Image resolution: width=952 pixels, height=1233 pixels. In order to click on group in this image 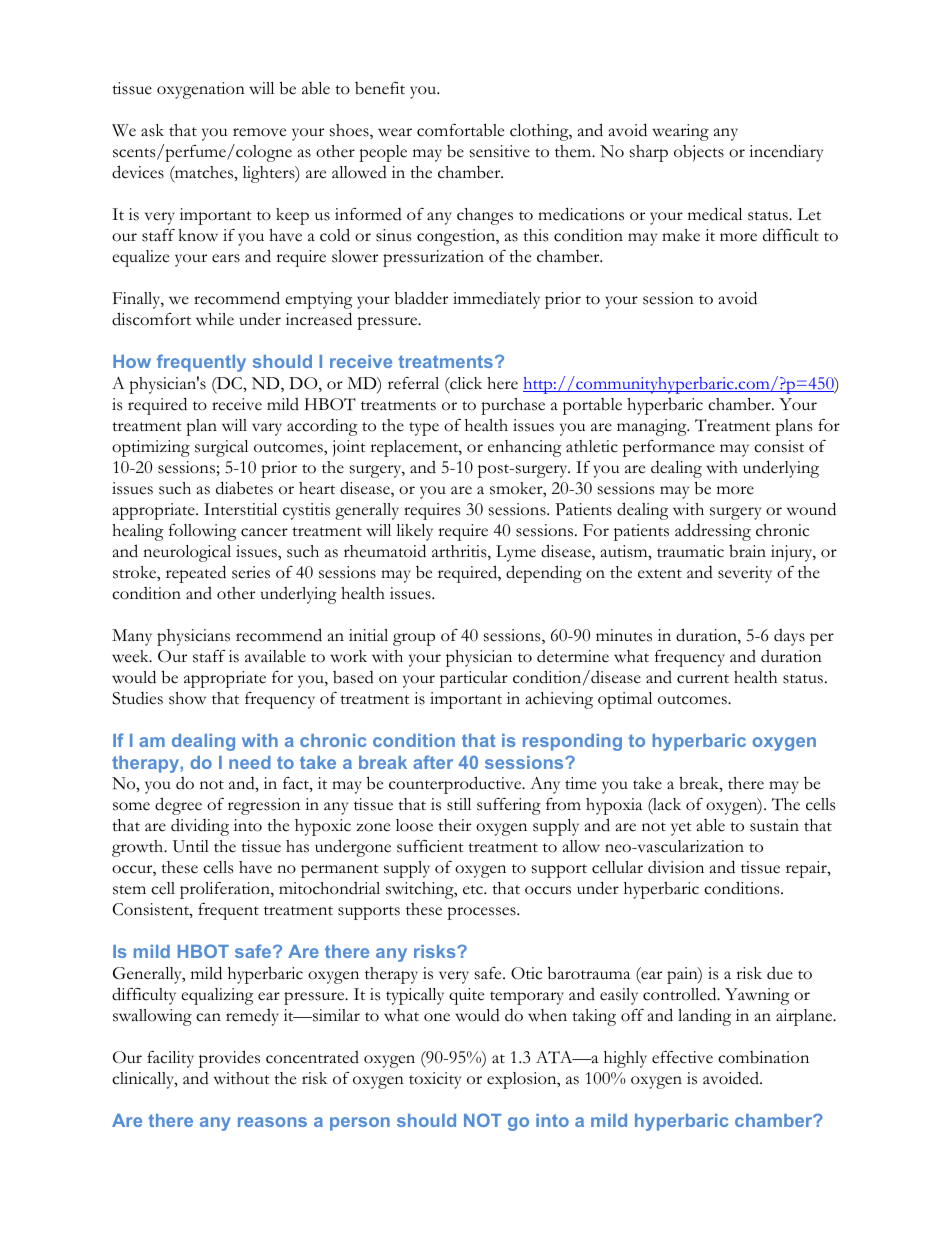, I will do `click(414, 639)`.
